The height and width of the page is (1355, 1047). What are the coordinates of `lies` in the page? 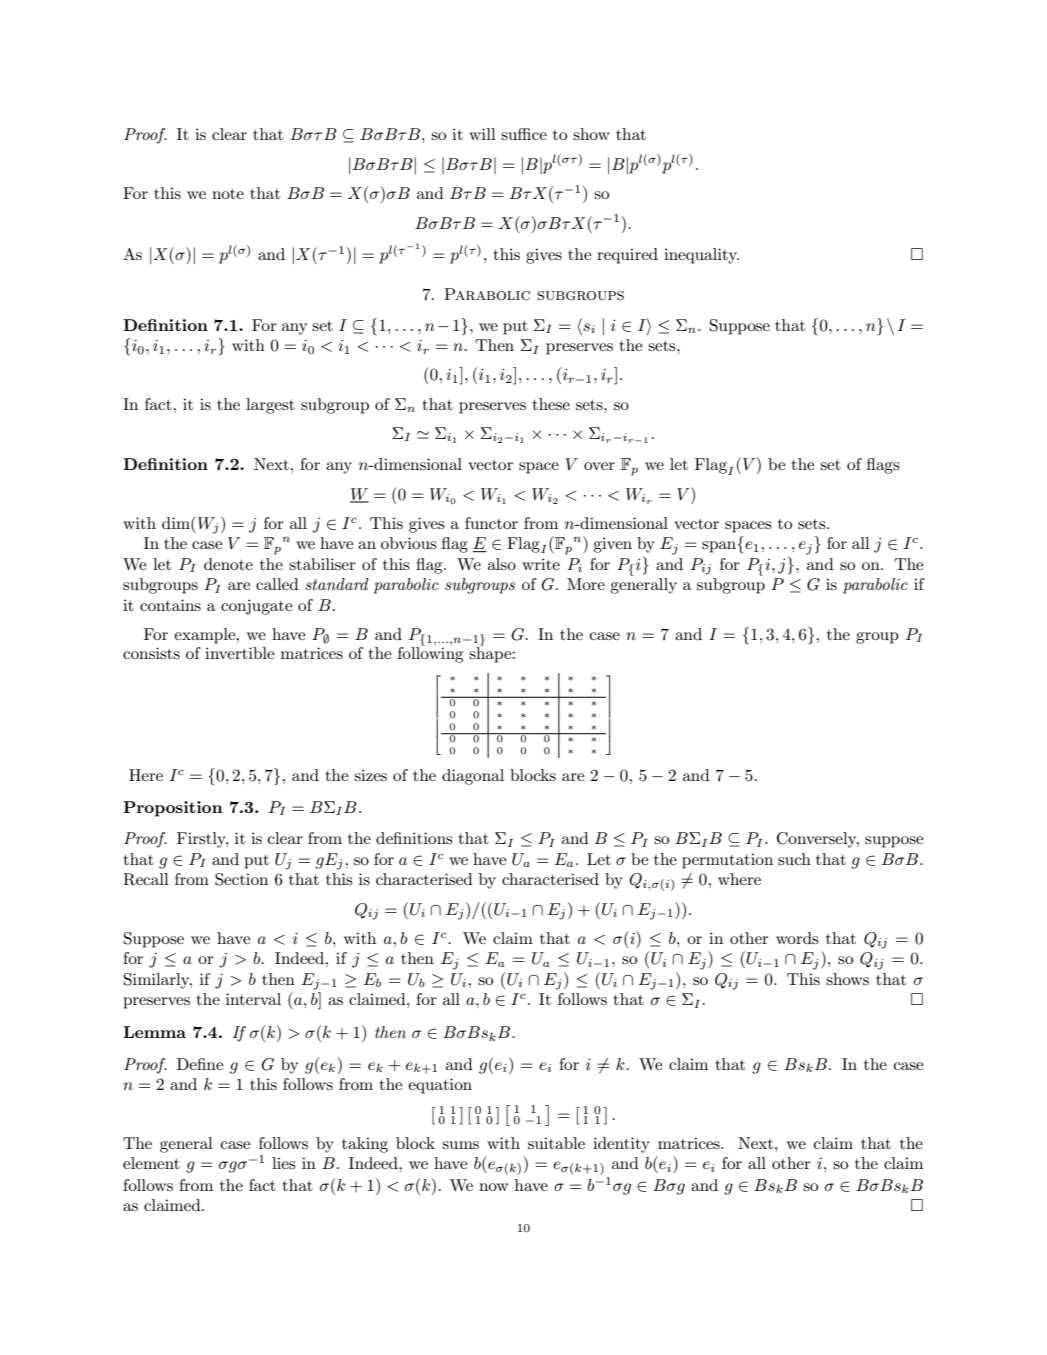 It's located at (284, 1163).
